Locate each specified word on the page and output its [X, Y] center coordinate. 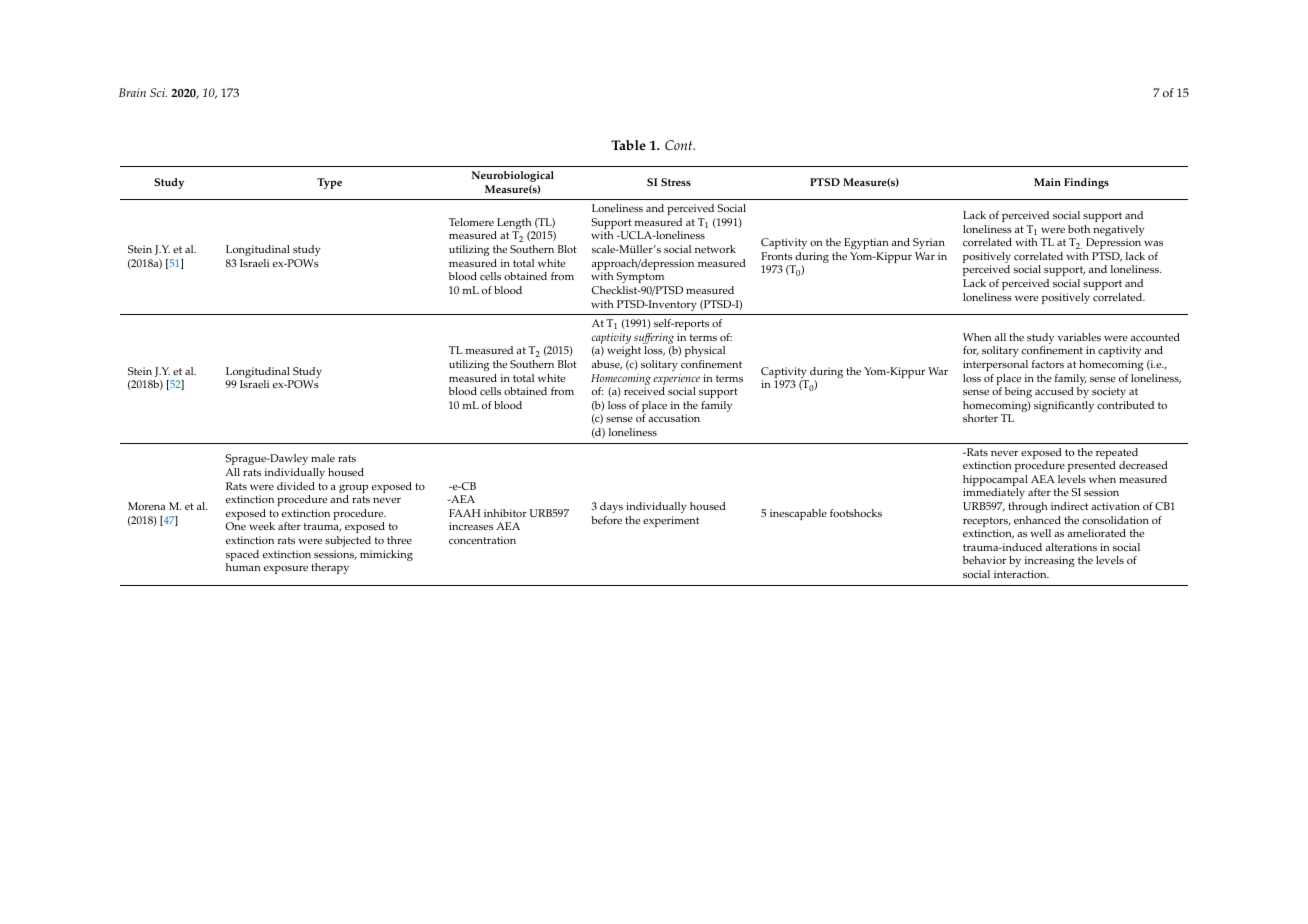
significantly [1064, 406]
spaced [242, 557]
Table [628, 145]
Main [1047, 182]
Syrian [929, 243]
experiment [671, 521]
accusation [674, 418]
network [715, 249]
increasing [1050, 563]
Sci [158, 92]
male [323, 458]
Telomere [471, 222]
